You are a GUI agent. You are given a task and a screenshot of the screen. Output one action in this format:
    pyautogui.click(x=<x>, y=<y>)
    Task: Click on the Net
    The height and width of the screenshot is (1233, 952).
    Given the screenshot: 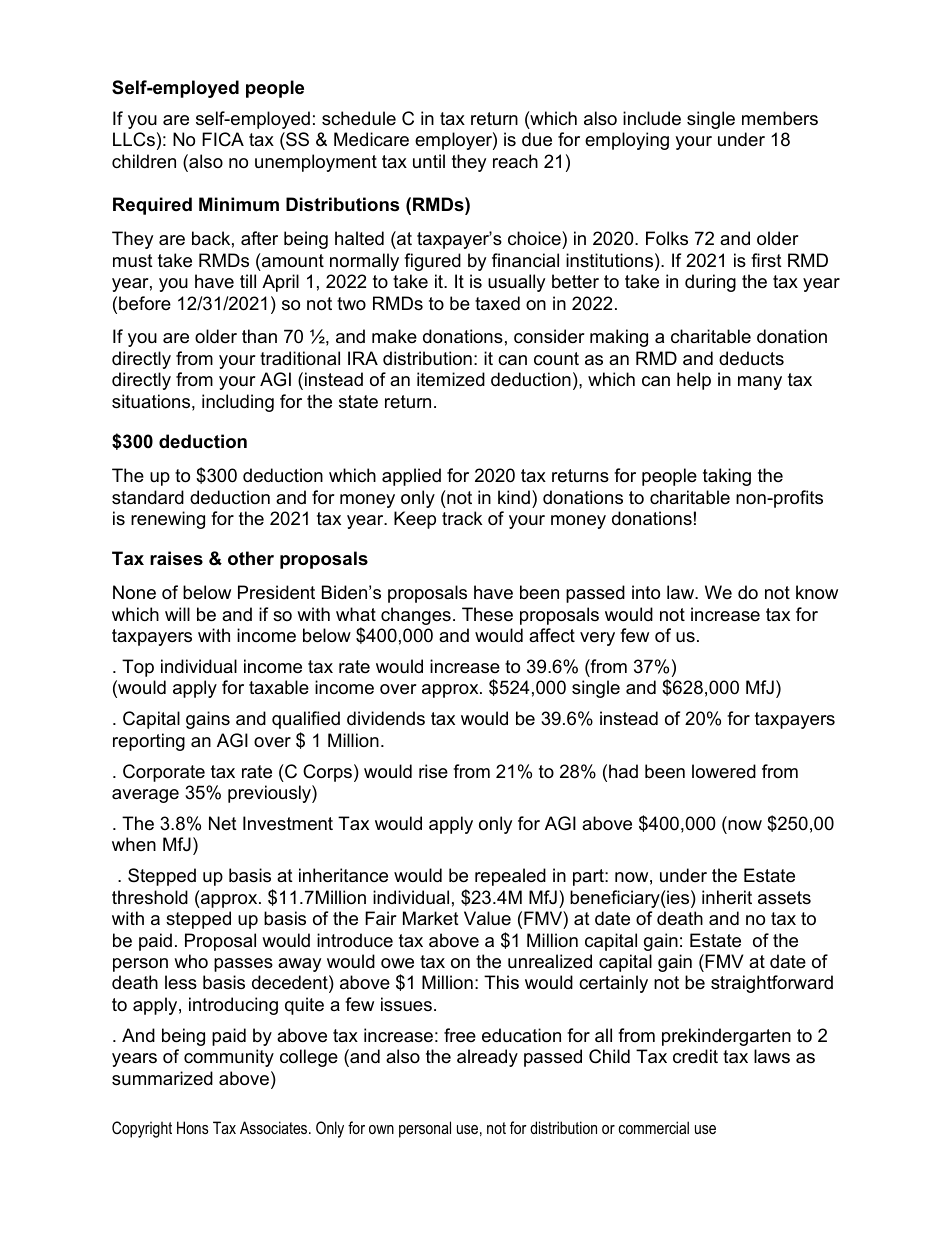 What is the action you would take?
    pyautogui.click(x=223, y=823)
